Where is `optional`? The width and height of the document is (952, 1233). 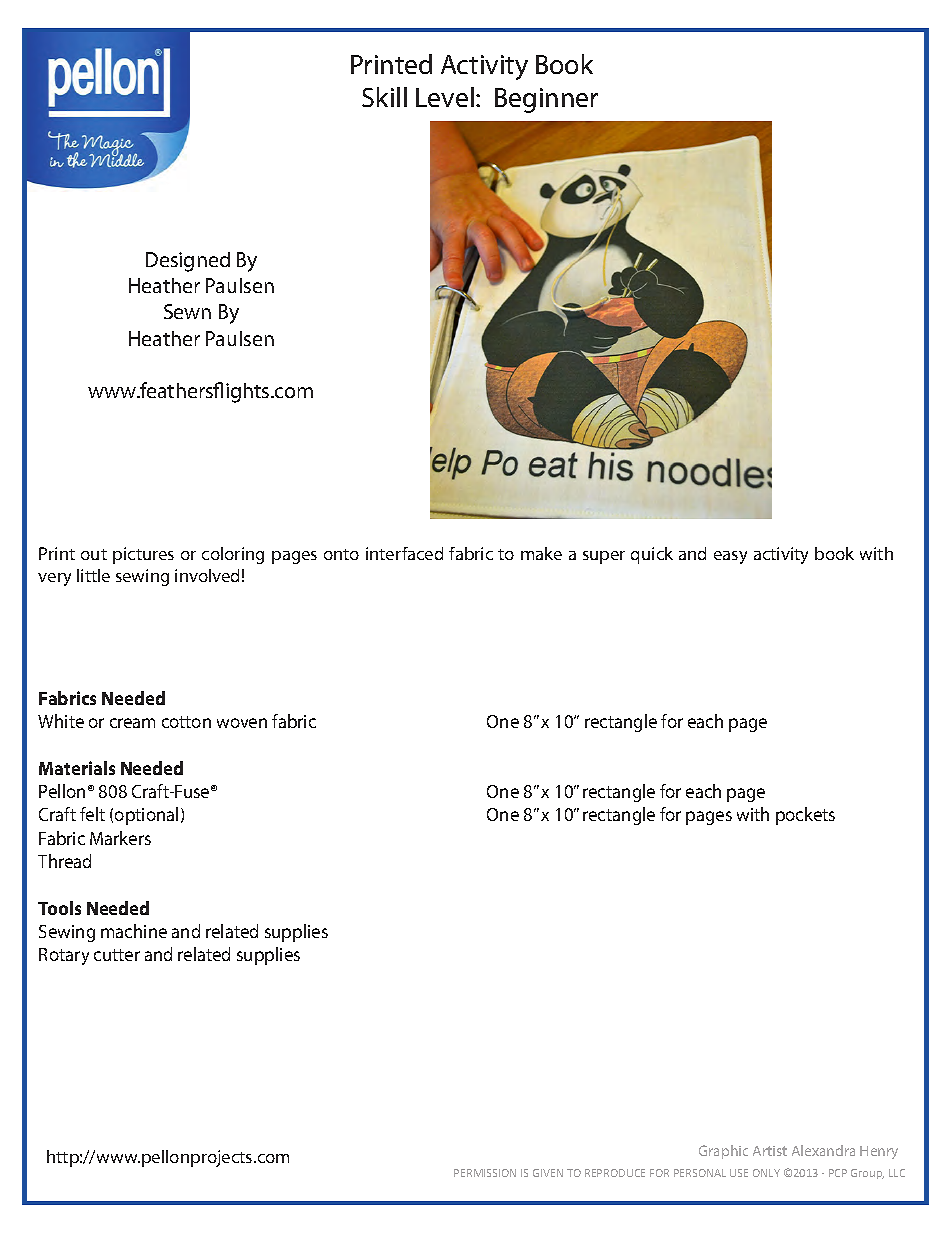
optional is located at coordinates (146, 816).
